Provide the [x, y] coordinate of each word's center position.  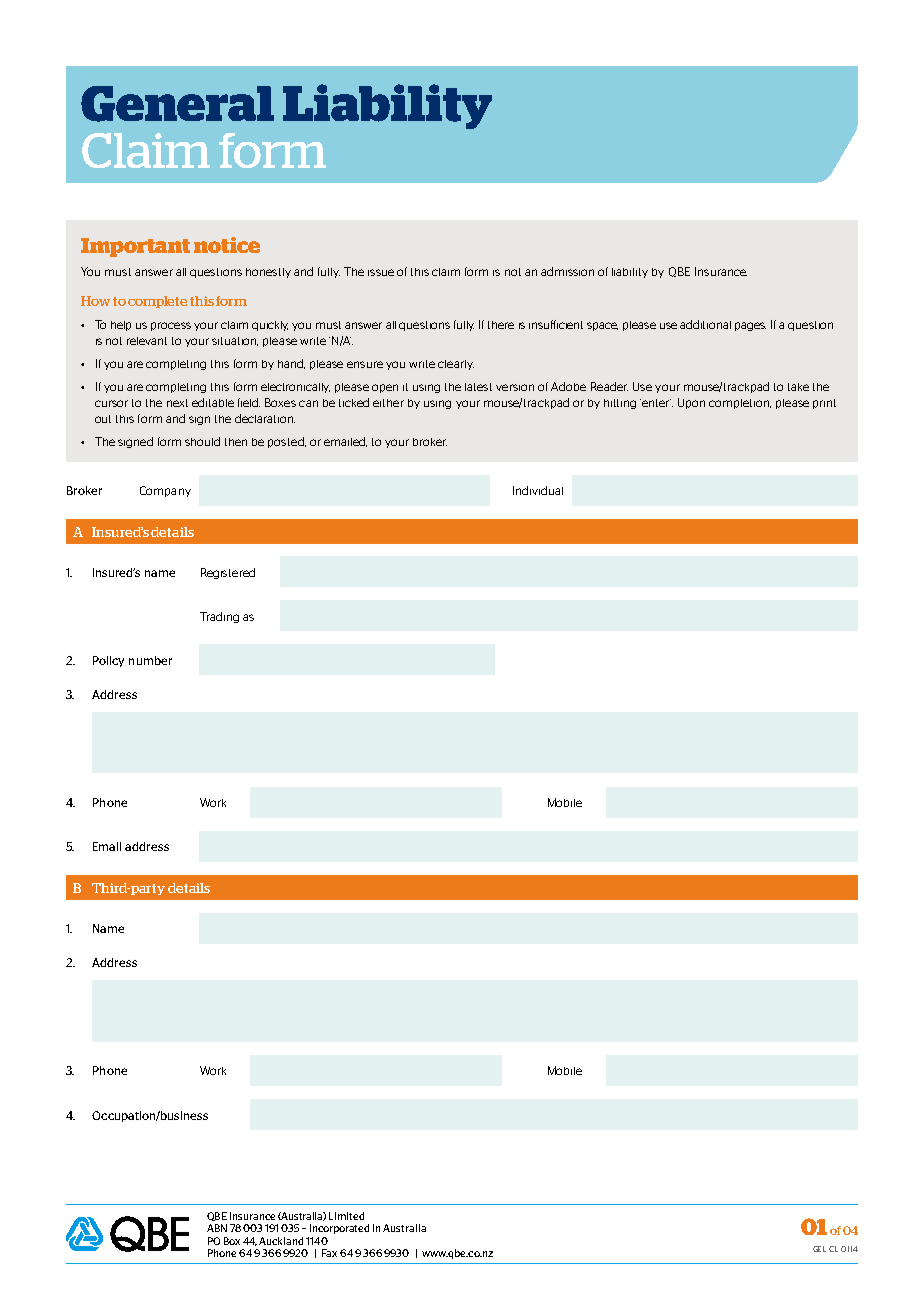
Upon [691, 403]
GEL [819, 1249]
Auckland [281, 1241]
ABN [217, 1228]
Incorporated [339, 1229]
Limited [346, 1216]
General [177, 104]
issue [381, 272]
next [177, 403]
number [150, 660]
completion [740, 404]
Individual [538, 490]
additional [705, 324]
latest [478, 387]
